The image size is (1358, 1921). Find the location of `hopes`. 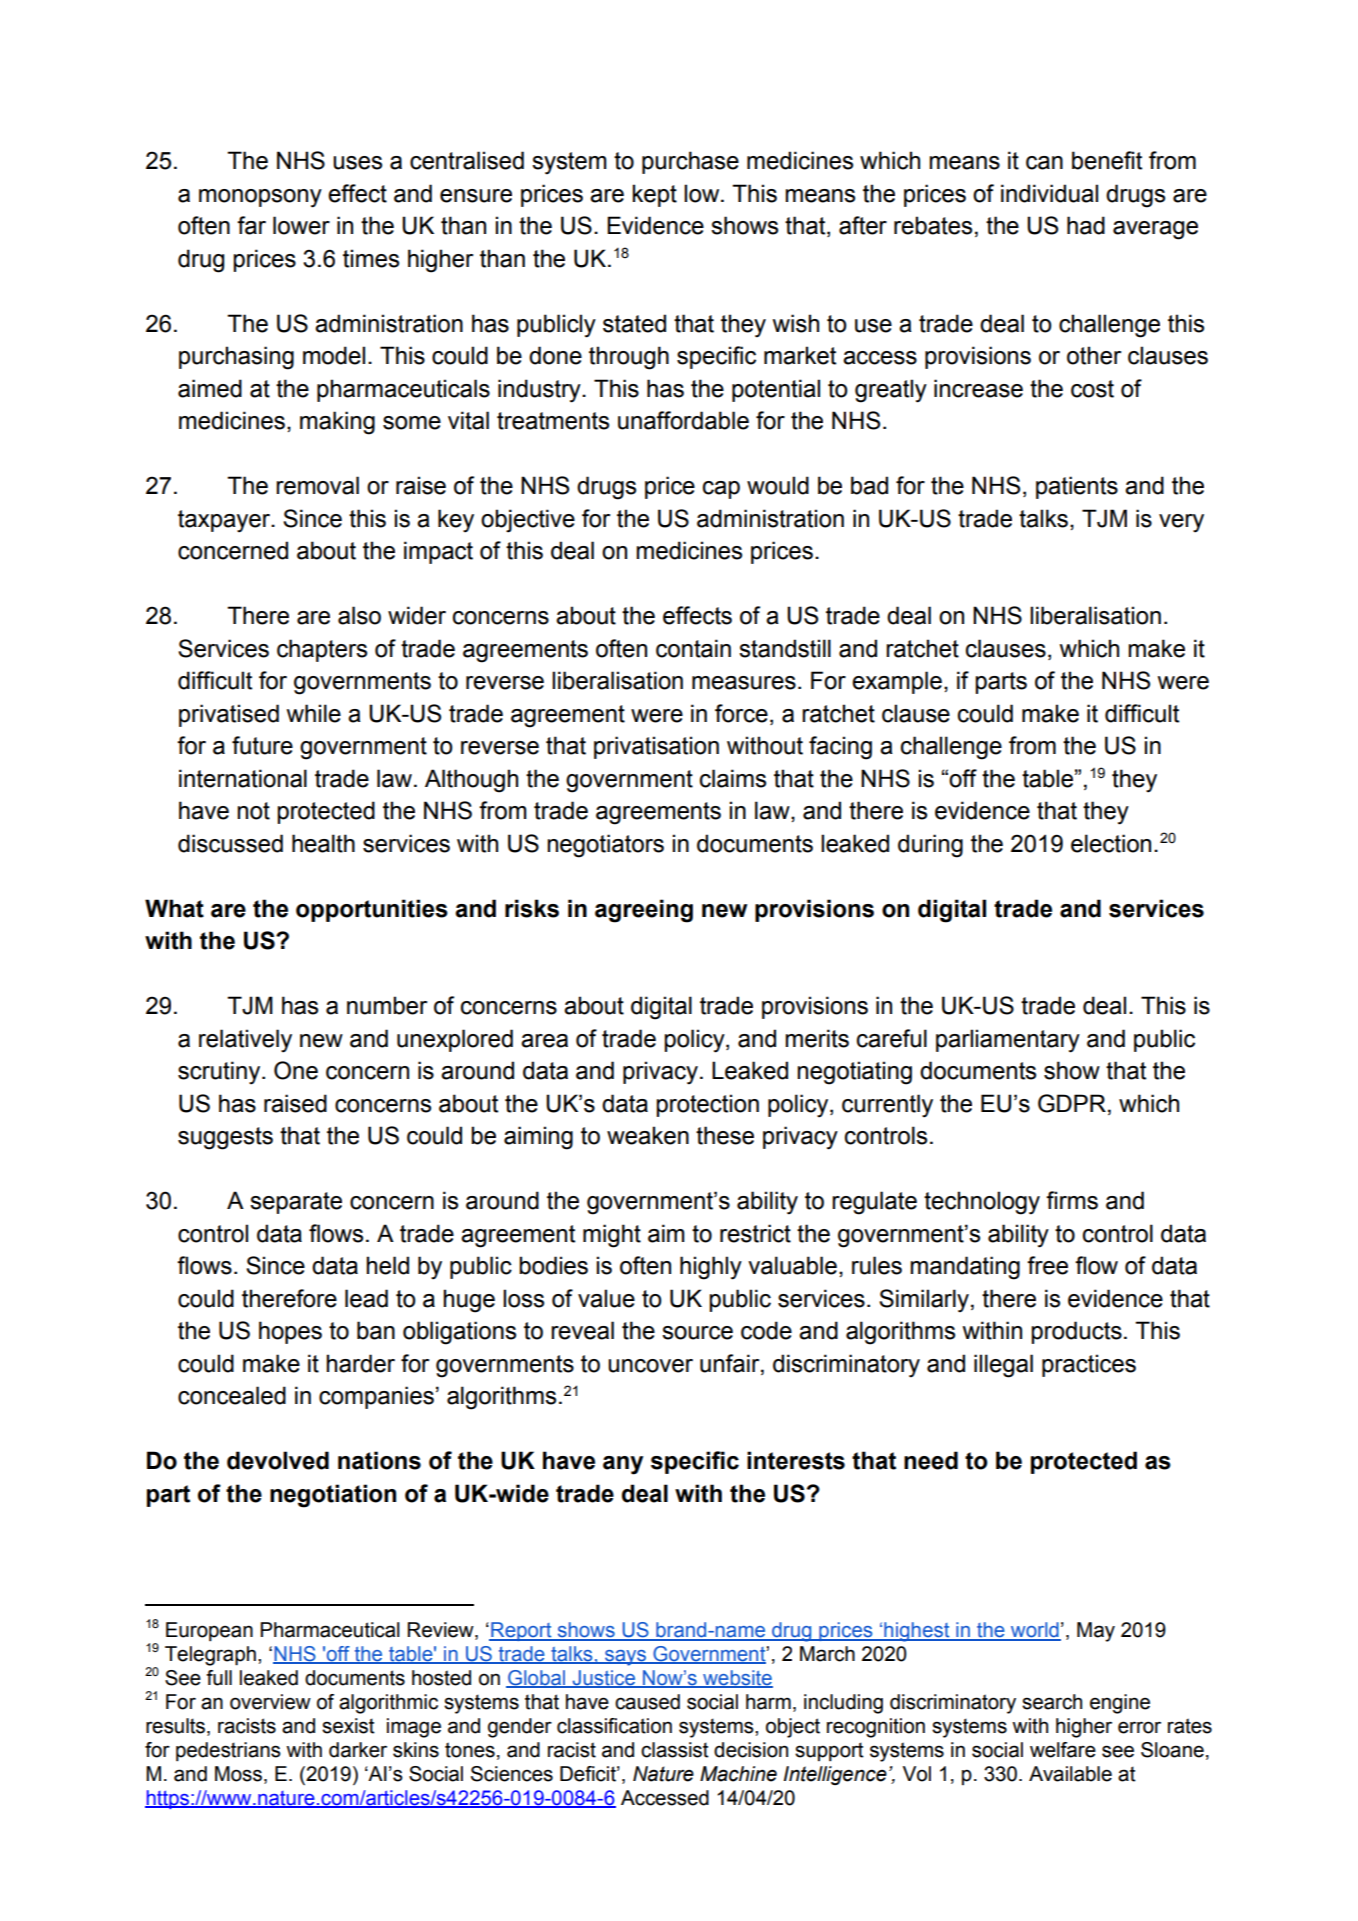

hopes is located at coordinates (290, 1332).
